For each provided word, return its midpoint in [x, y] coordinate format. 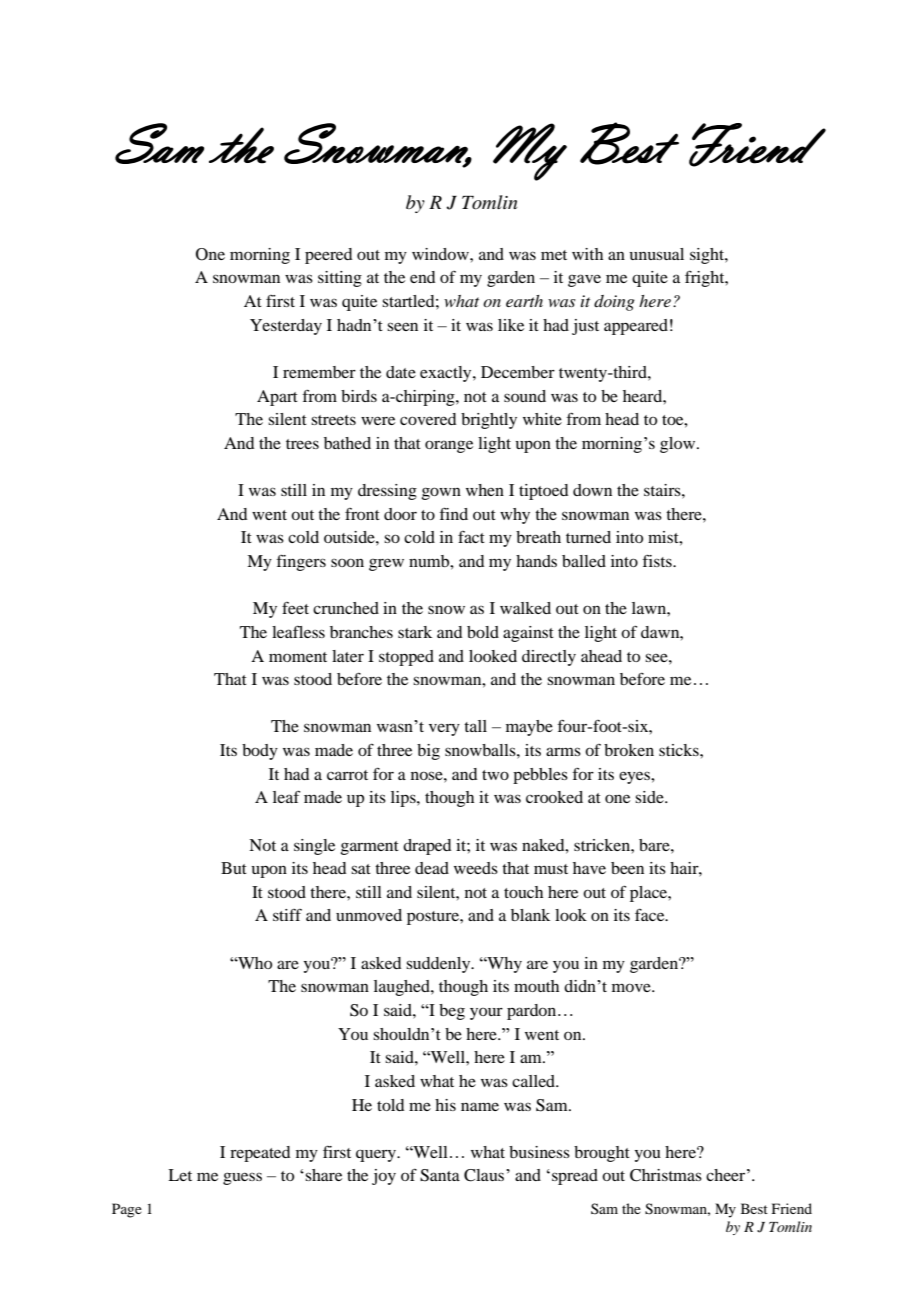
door [400, 514]
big [428, 752]
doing [614, 303]
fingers [301, 562]
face [651, 915]
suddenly [439, 965]
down [592, 490]
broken [629, 750]
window [441, 254]
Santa [440, 1175]
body [260, 752]
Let [180, 1175]
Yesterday [286, 327]
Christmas [666, 1175]
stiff [287, 915]
